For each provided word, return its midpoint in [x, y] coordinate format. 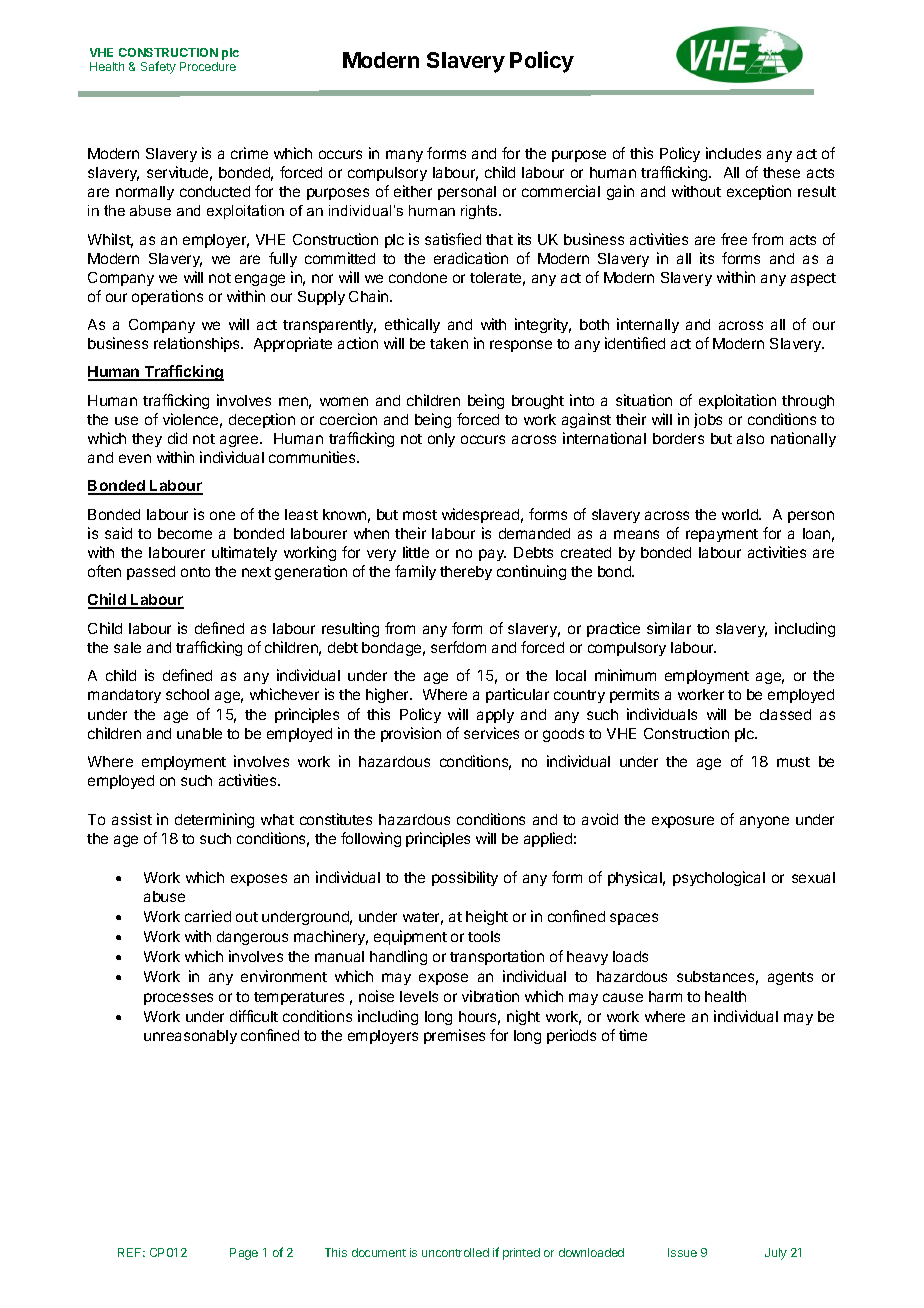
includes [733, 153]
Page [244, 1254]
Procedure [208, 66]
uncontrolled [455, 1252]
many [404, 156]
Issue [682, 1252]
